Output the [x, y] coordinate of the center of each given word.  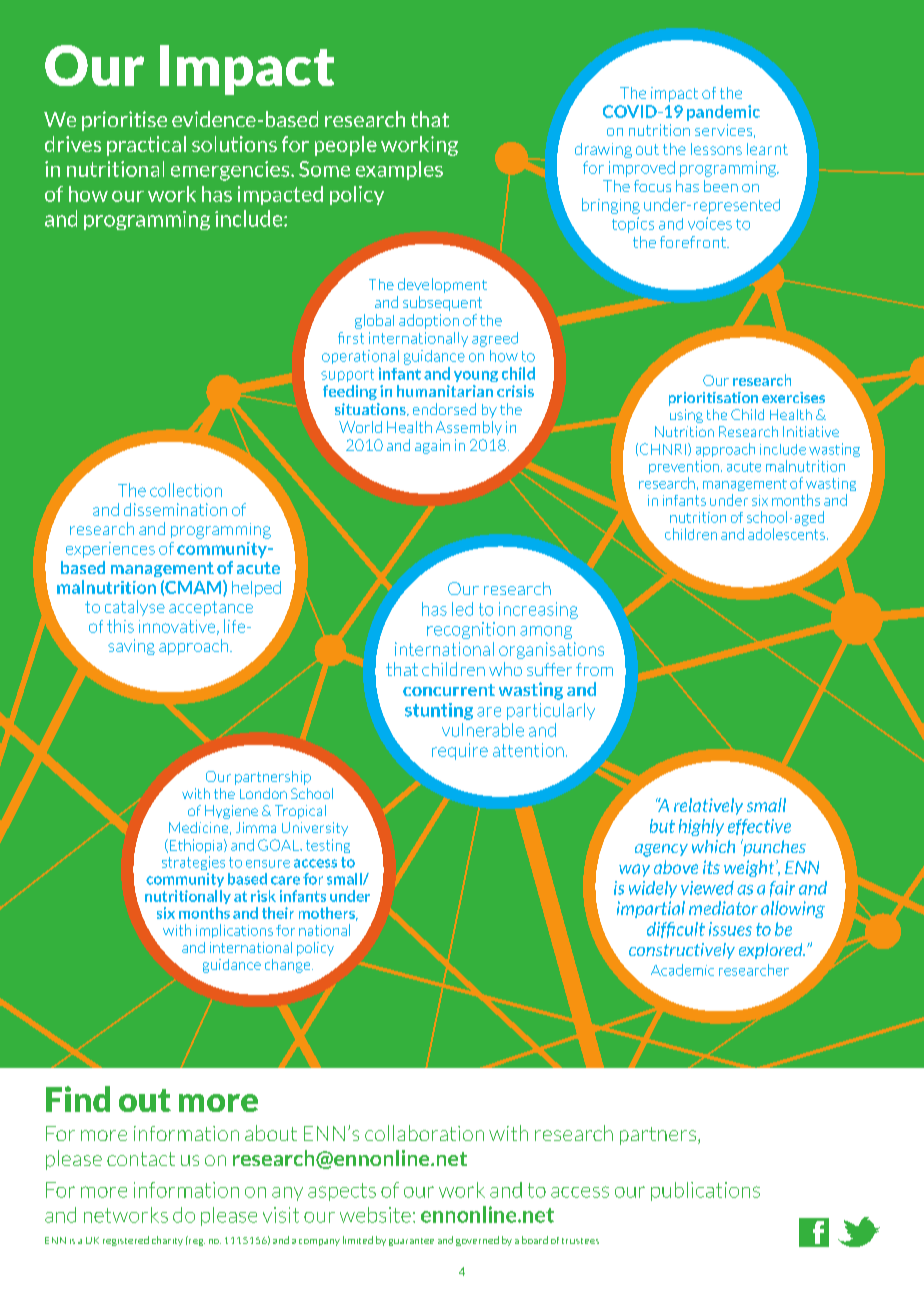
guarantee [411, 1242]
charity [167, 1241]
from [594, 669]
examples [399, 170]
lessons [716, 149]
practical [146, 146]
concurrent [449, 690]
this [120, 626]
